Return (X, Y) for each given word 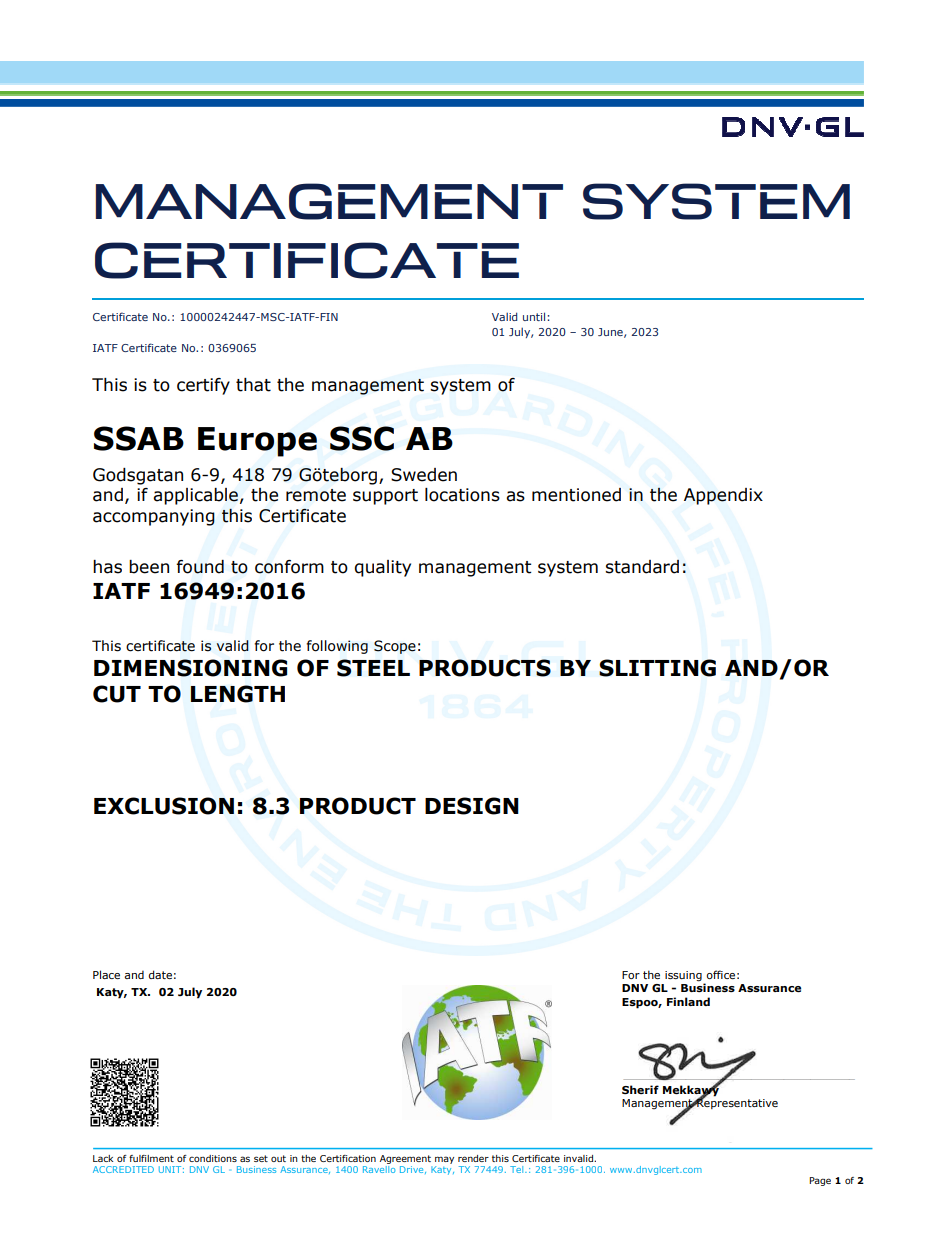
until (535, 316)
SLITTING (657, 668)
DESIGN (472, 806)
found (200, 567)
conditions (213, 1158)
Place (106, 974)
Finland (688, 1001)
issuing (683, 976)
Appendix (723, 496)
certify (203, 386)
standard (642, 567)
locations (462, 495)
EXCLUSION (164, 806)
